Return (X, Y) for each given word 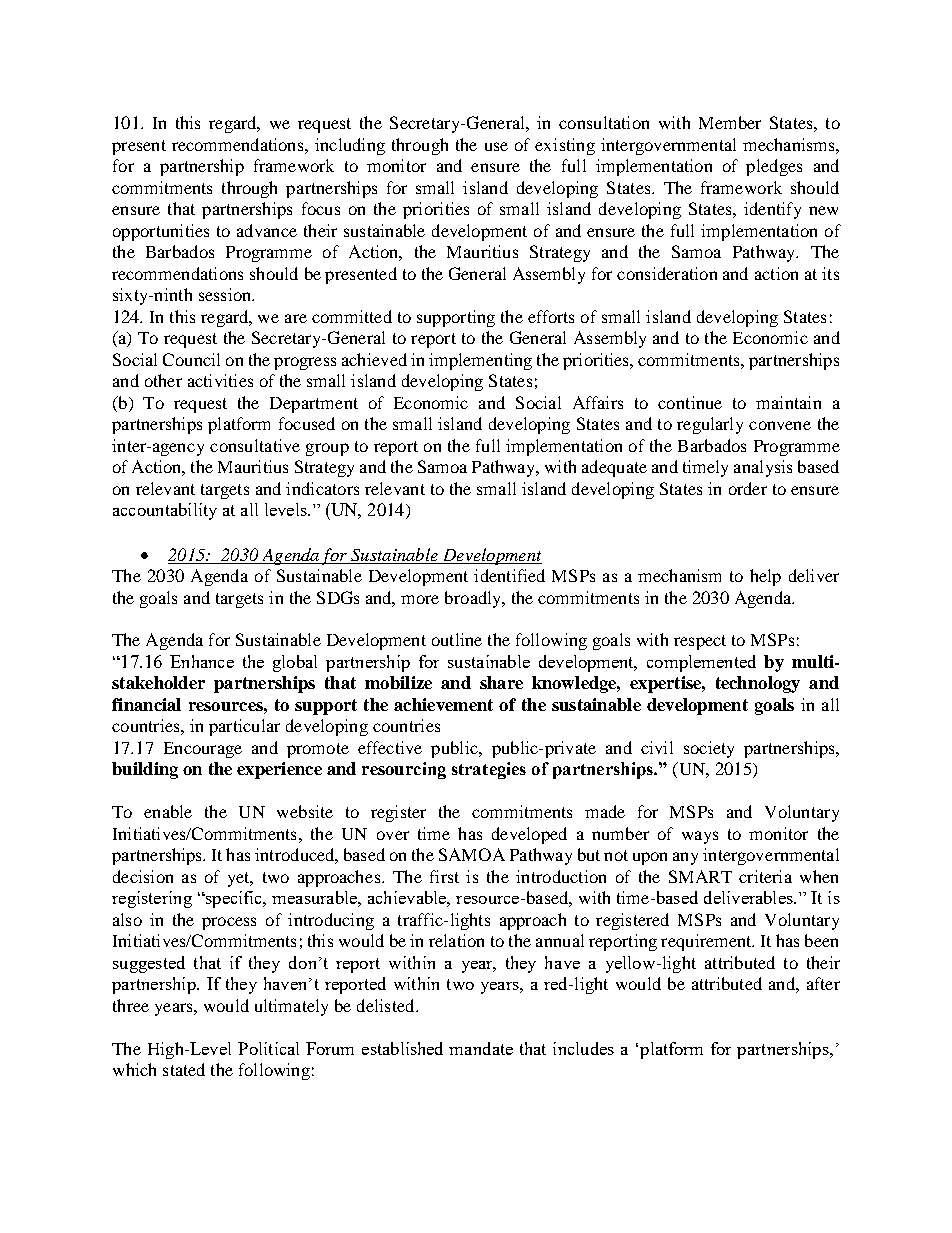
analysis (763, 468)
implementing (480, 361)
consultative (255, 445)
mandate (481, 1048)
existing (565, 146)
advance (267, 230)
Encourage (203, 750)
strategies (489, 770)
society (709, 749)
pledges (774, 167)
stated (184, 1069)
